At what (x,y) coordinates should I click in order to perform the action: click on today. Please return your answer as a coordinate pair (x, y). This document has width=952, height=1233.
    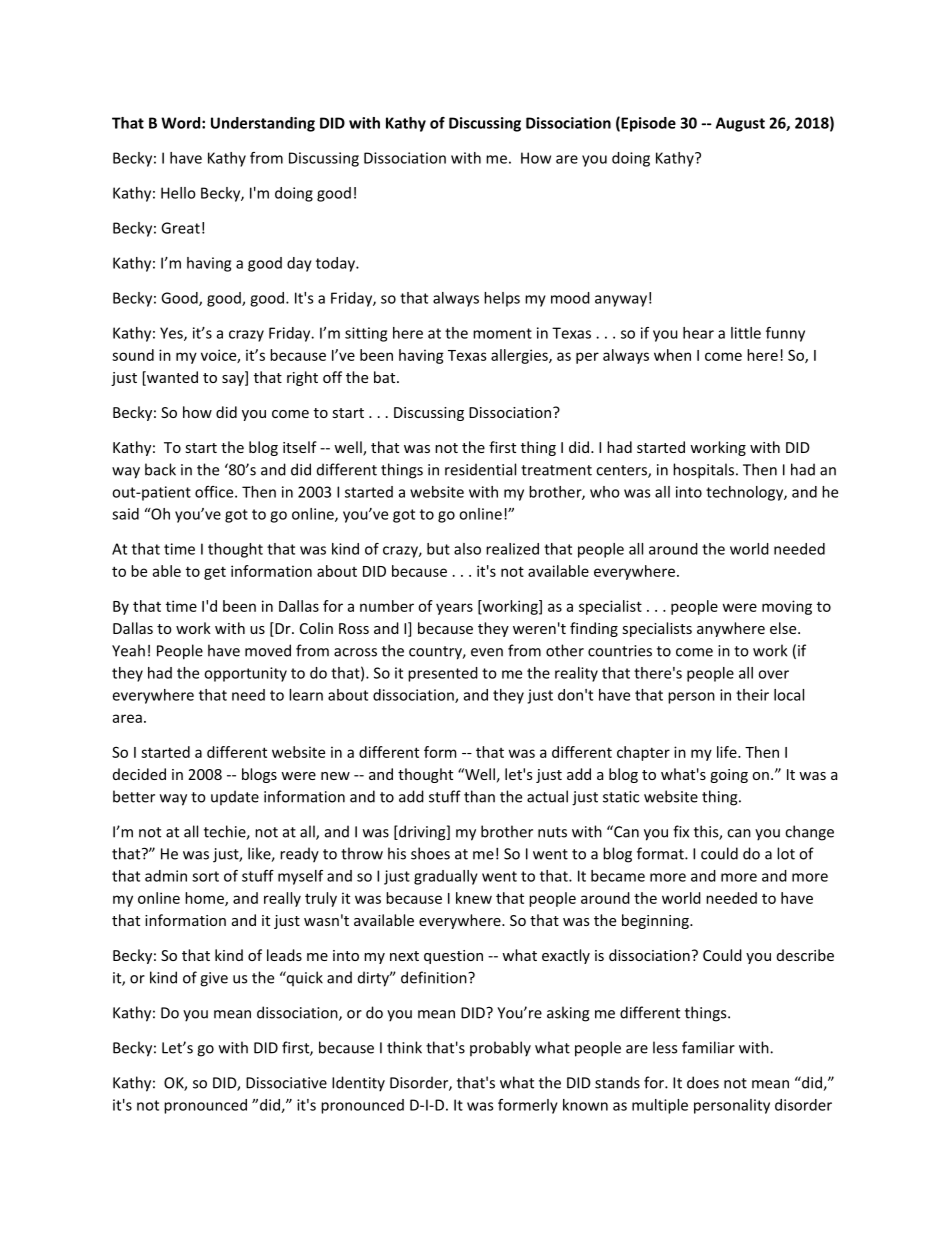
    Looking at the image, I should click on (336, 264).
